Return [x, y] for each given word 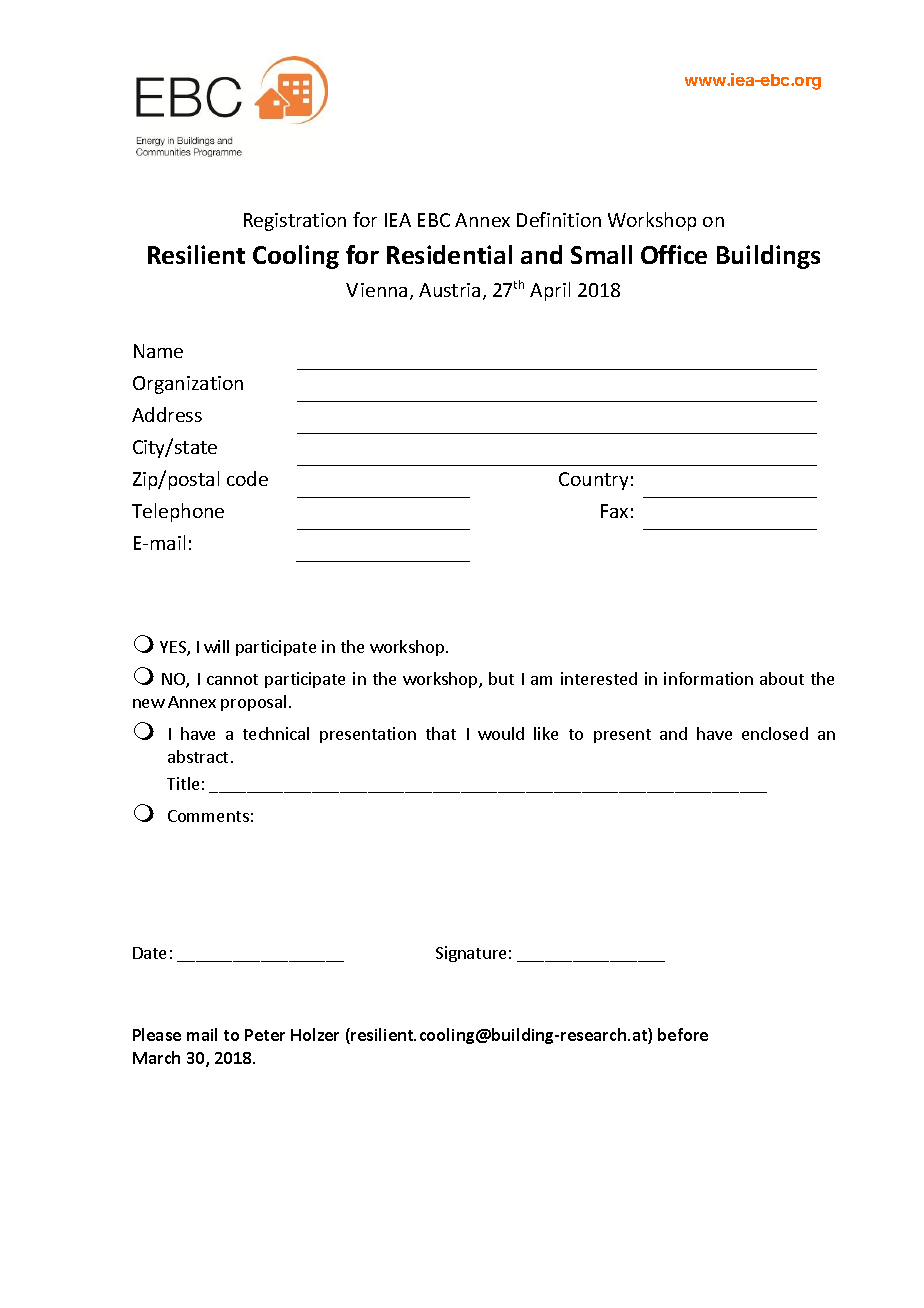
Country [593, 481]
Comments [208, 816]
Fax [614, 511]
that [441, 733]
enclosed [775, 733]
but [501, 678]
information [708, 678]
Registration [295, 222]
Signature [471, 954]
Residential [449, 254]
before [683, 1034]
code [247, 478]
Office [674, 254]
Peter [265, 1035]
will [216, 646]
